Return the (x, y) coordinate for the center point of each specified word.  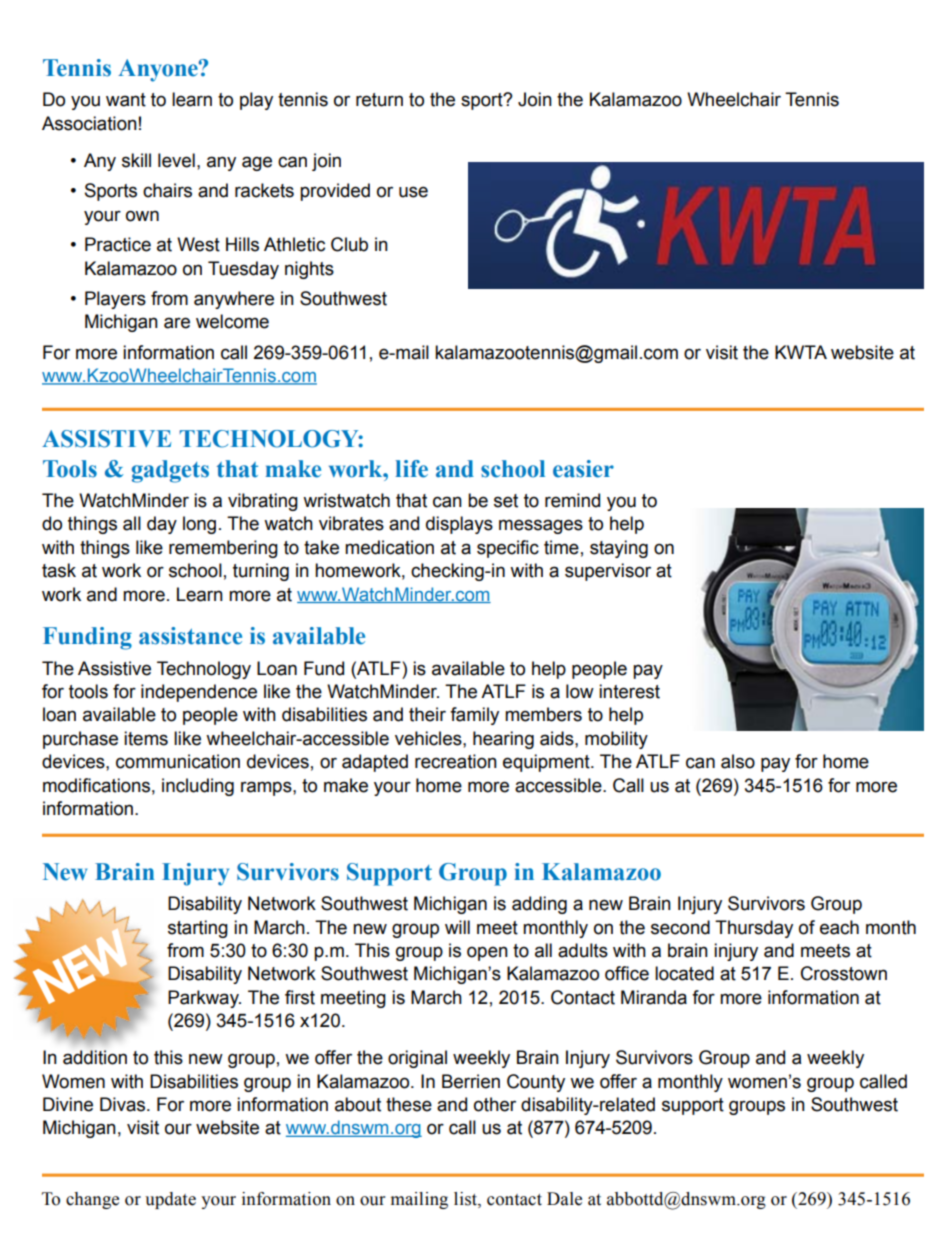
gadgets (170, 471)
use (413, 192)
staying (619, 549)
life (411, 469)
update (170, 1200)
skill (136, 160)
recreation (456, 761)
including (198, 787)
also (738, 761)
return (379, 100)
